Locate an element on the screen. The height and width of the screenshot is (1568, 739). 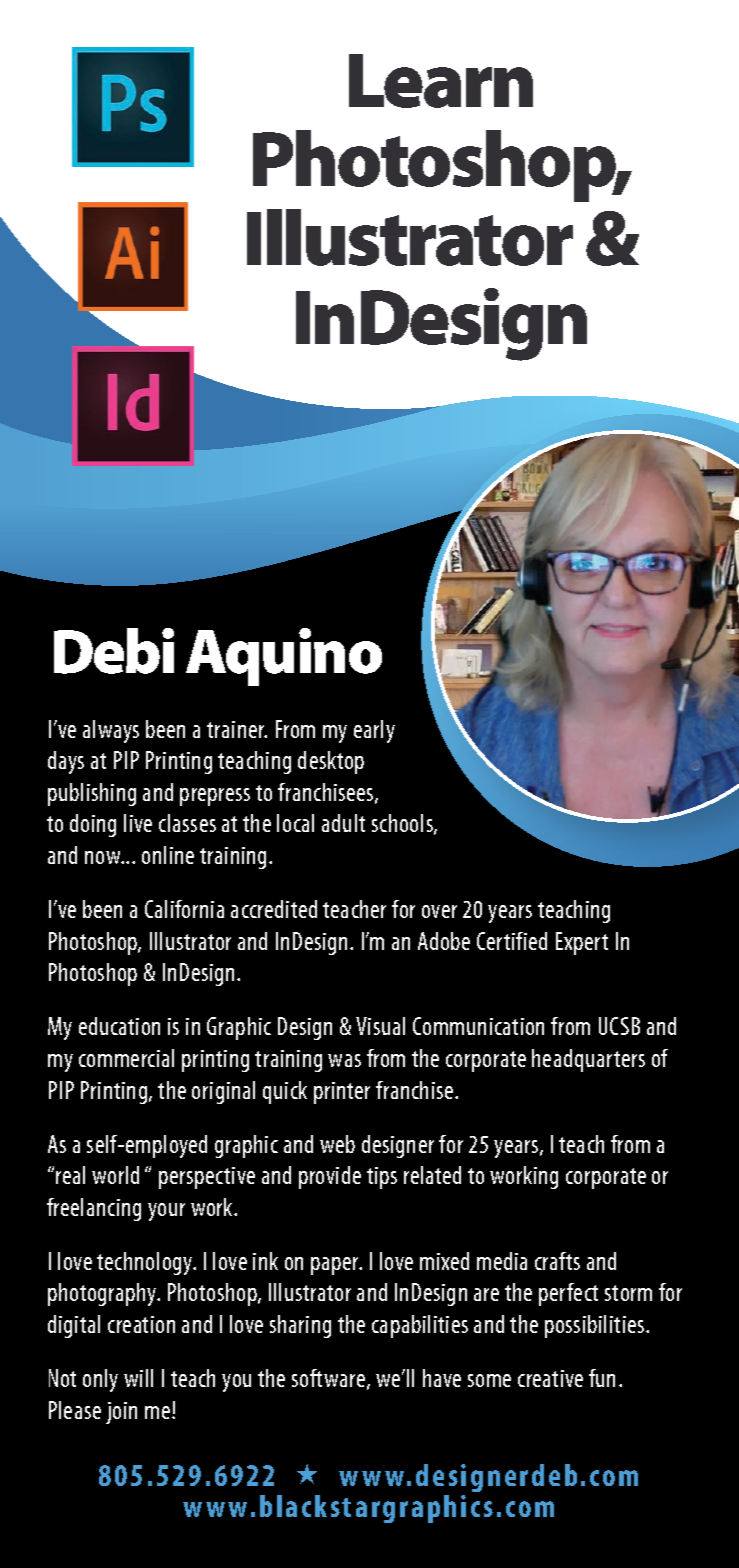
sharing is located at coordinates (300, 1326).
